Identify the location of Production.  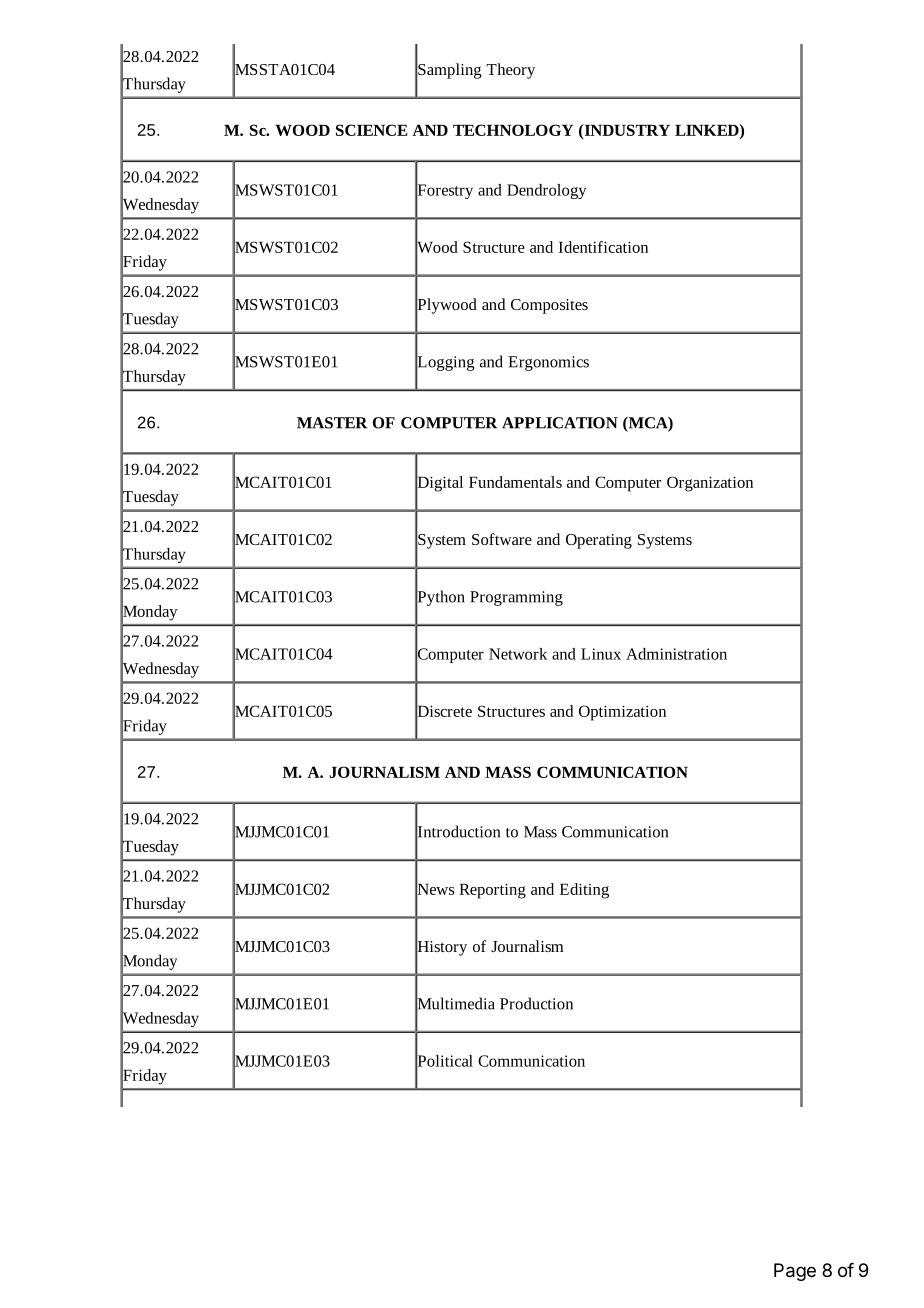
(536, 1003).
